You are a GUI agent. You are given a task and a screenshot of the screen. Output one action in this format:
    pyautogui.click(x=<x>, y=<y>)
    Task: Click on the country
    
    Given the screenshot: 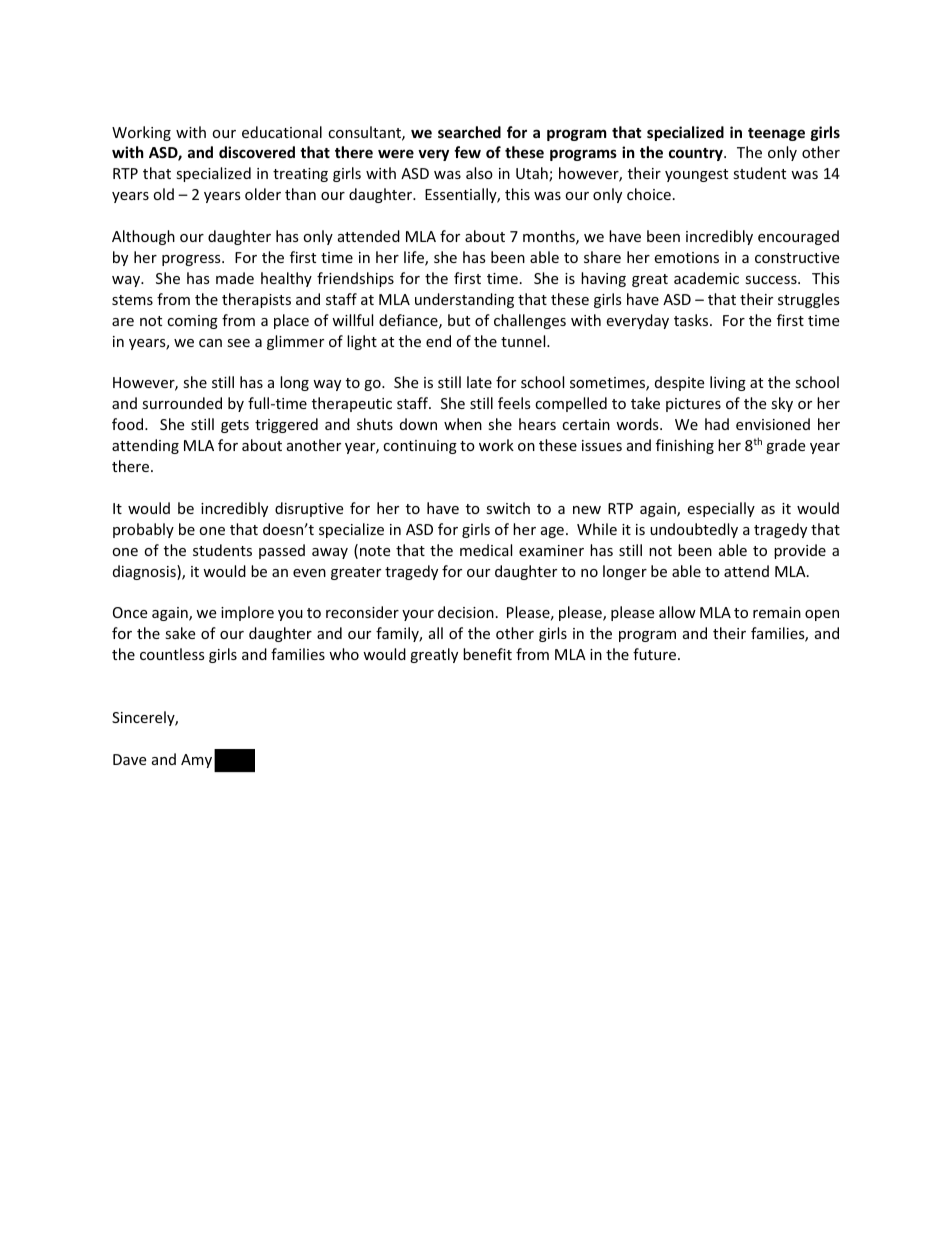 What is the action you would take?
    pyautogui.click(x=697, y=154)
